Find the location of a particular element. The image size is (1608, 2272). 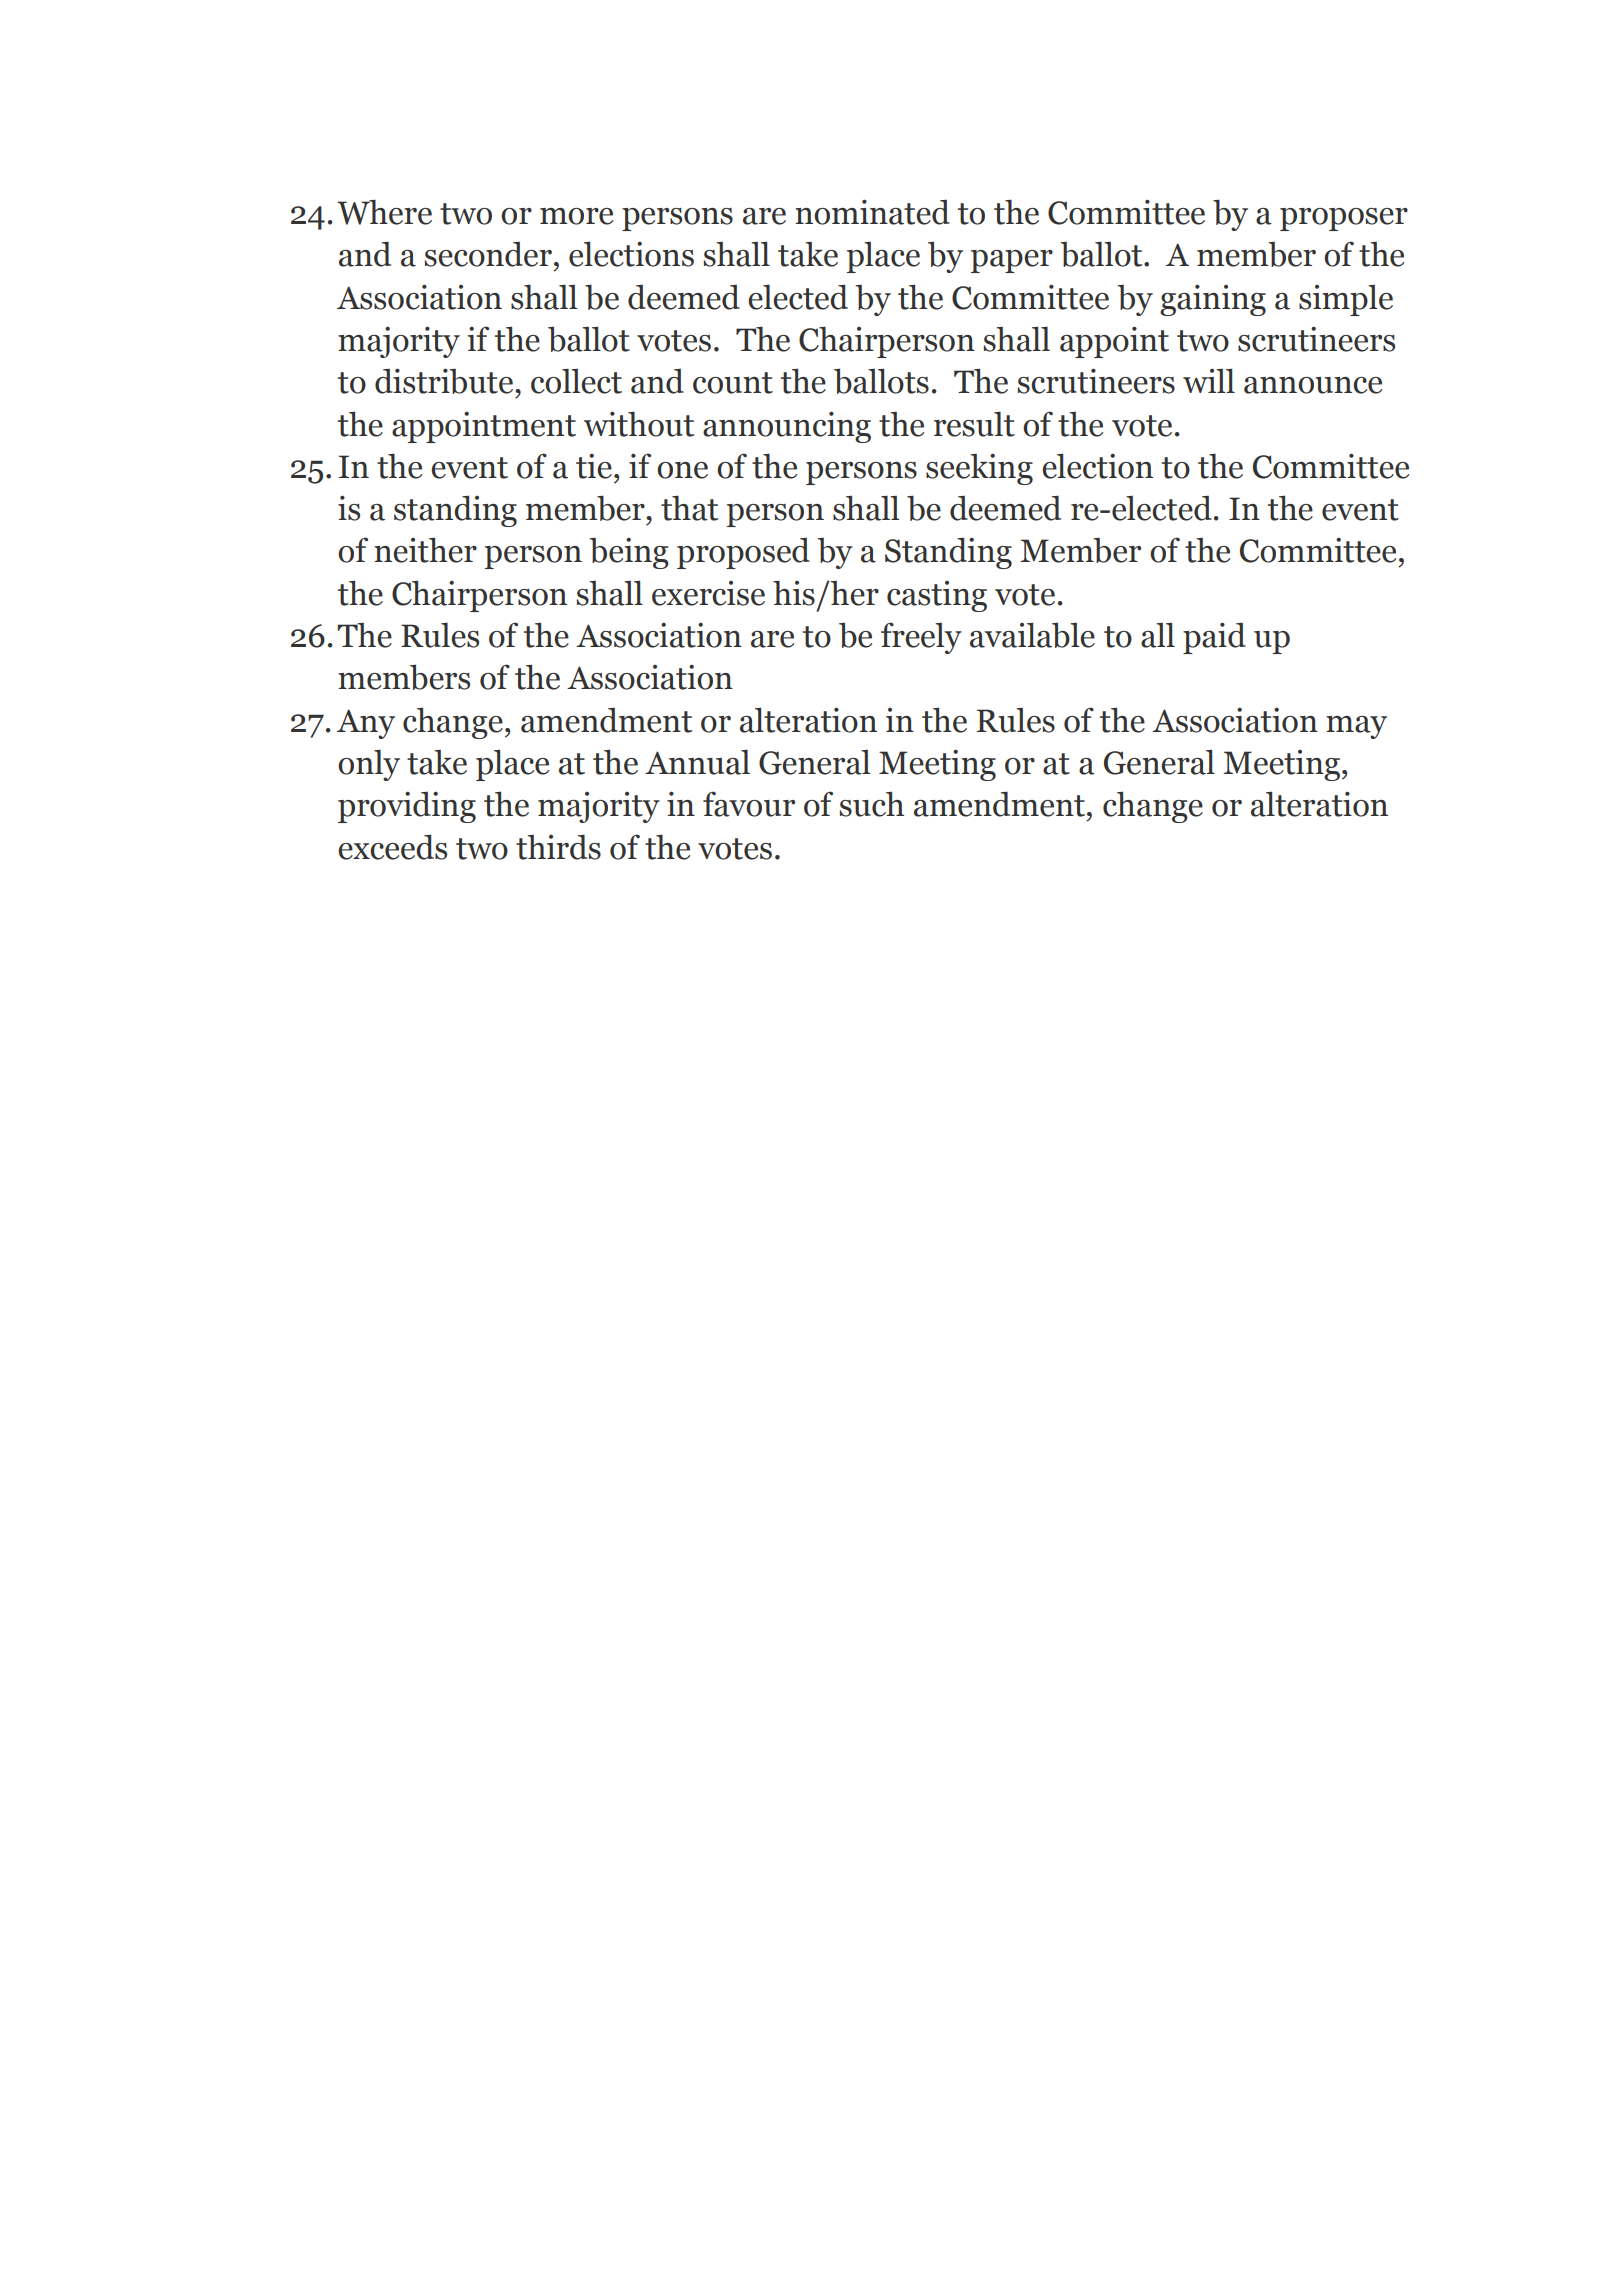

may is located at coordinates (1356, 727).
